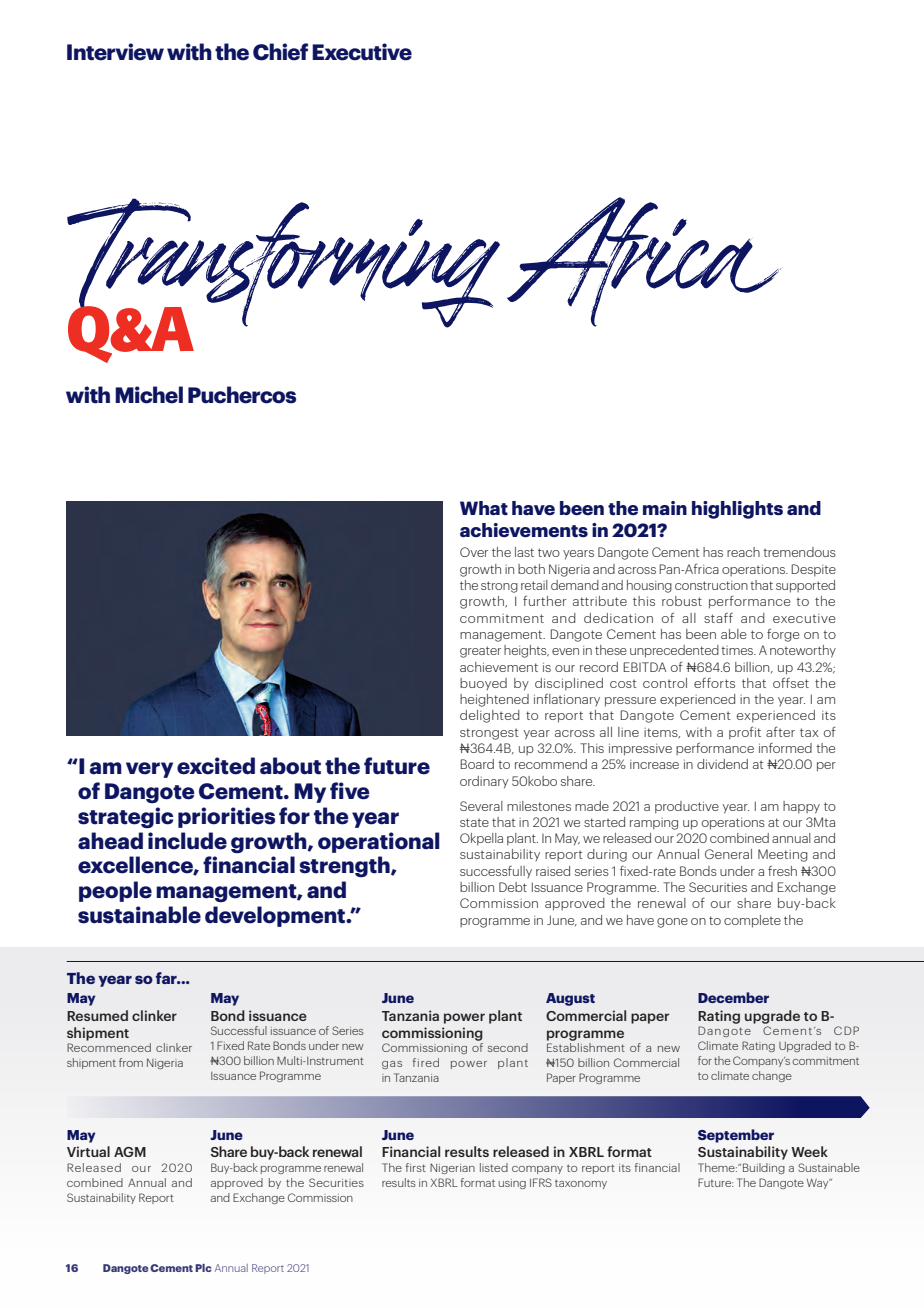 The image size is (924, 1308). I want to click on Way, so click(819, 1184).
